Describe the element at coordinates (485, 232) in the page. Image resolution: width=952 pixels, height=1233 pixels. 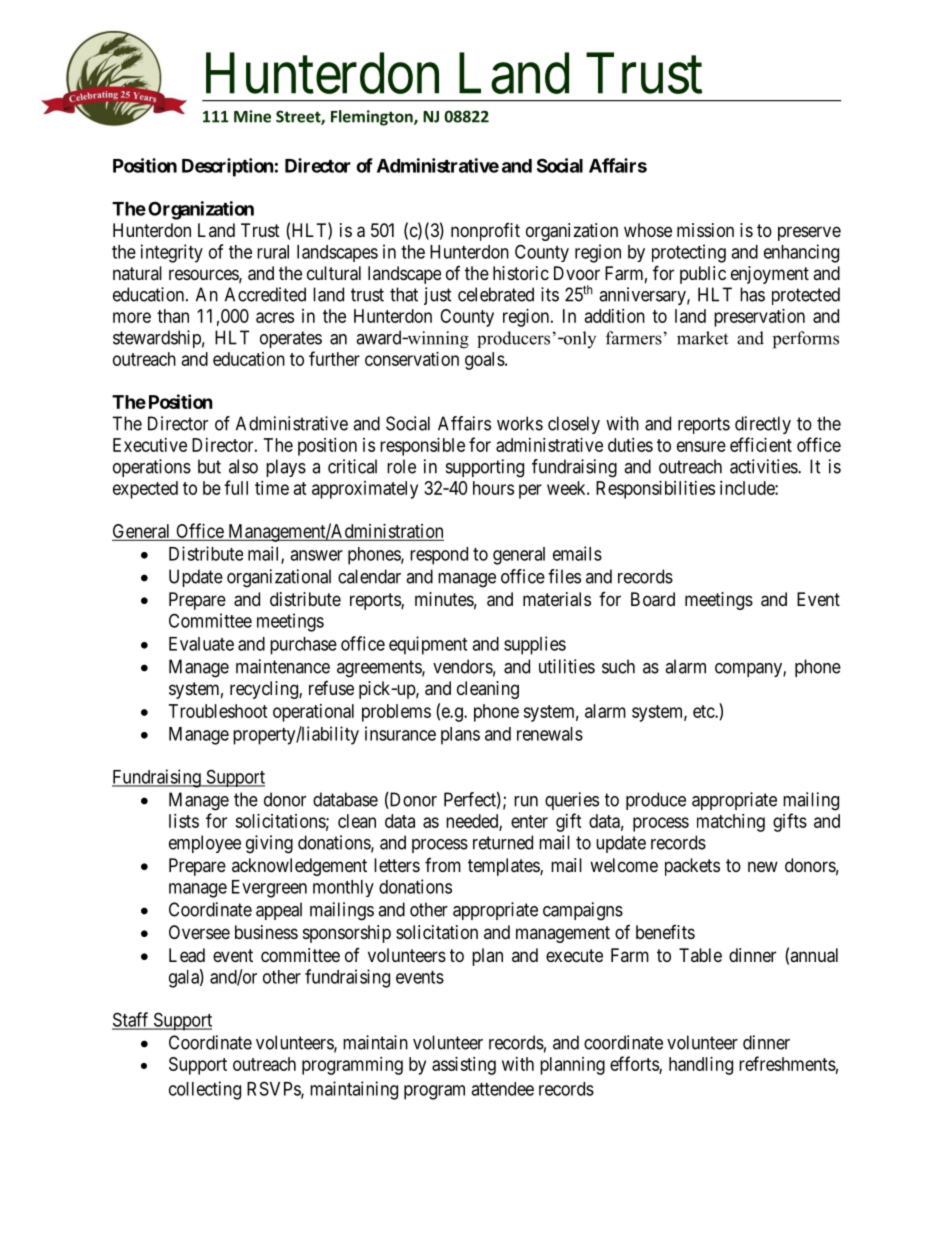
I see `nonprofit` at that location.
